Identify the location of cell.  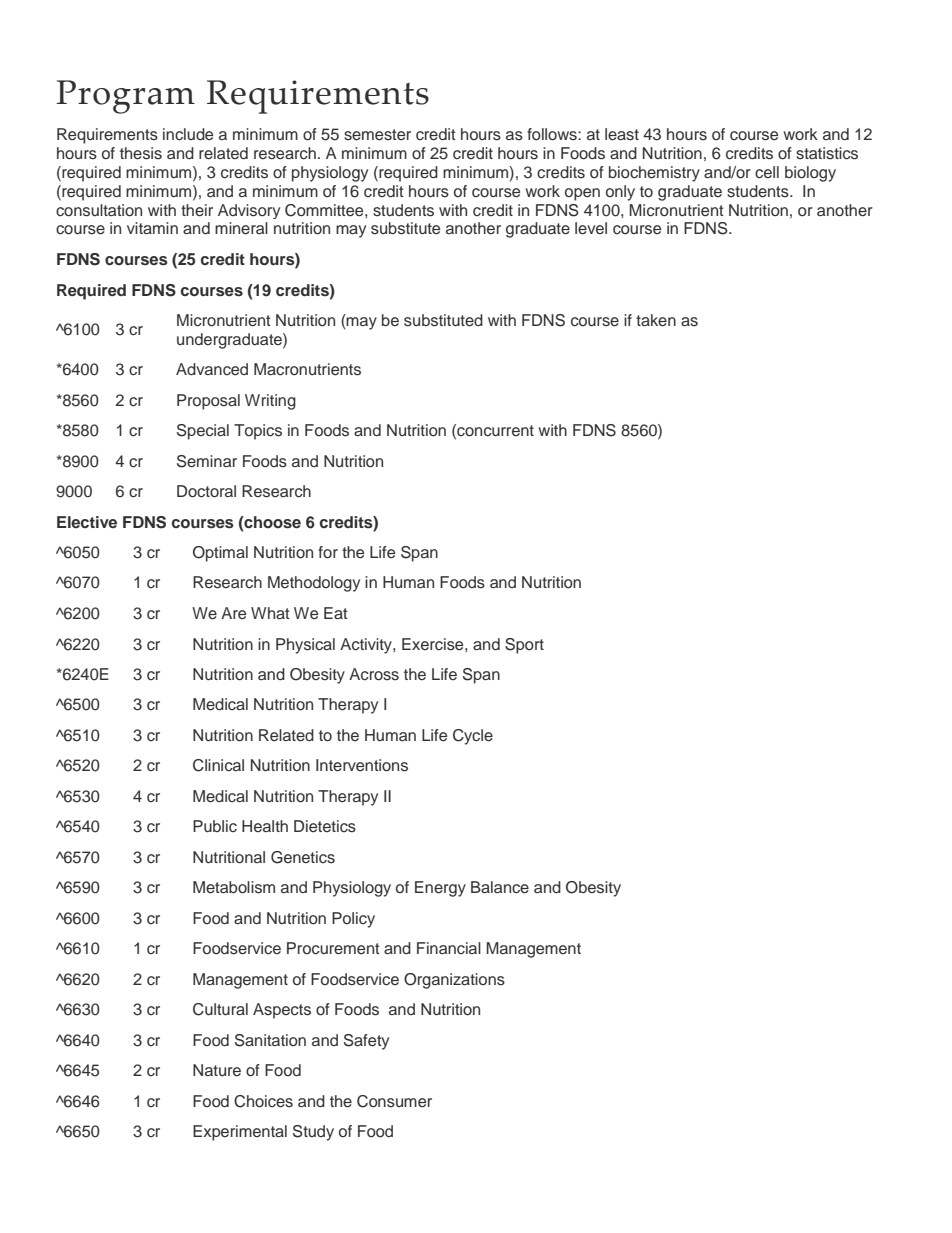
(767, 172).
